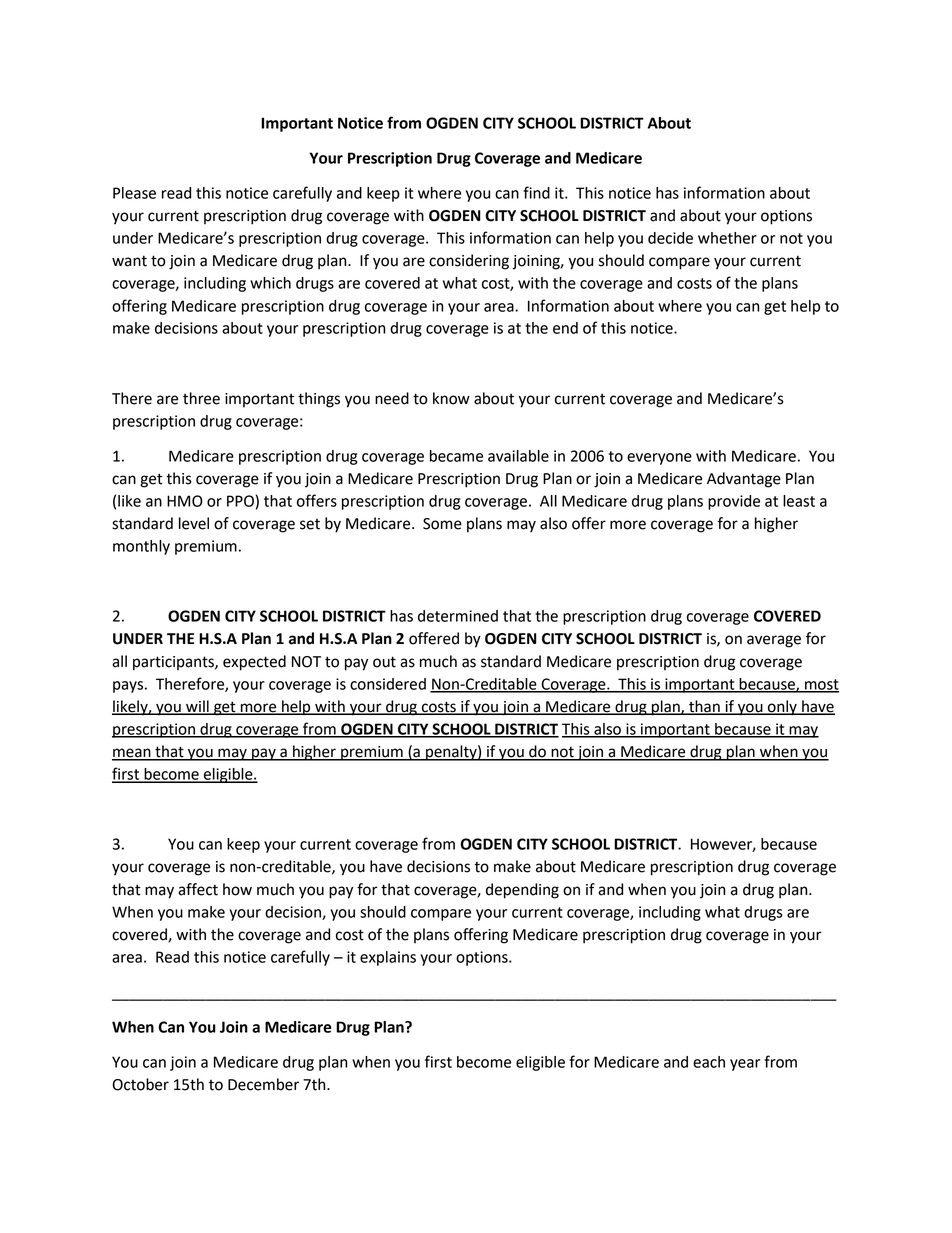 The image size is (952, 1233). Describe the element at coordinates (727, 238) in the page. I see `whether` at that location.
